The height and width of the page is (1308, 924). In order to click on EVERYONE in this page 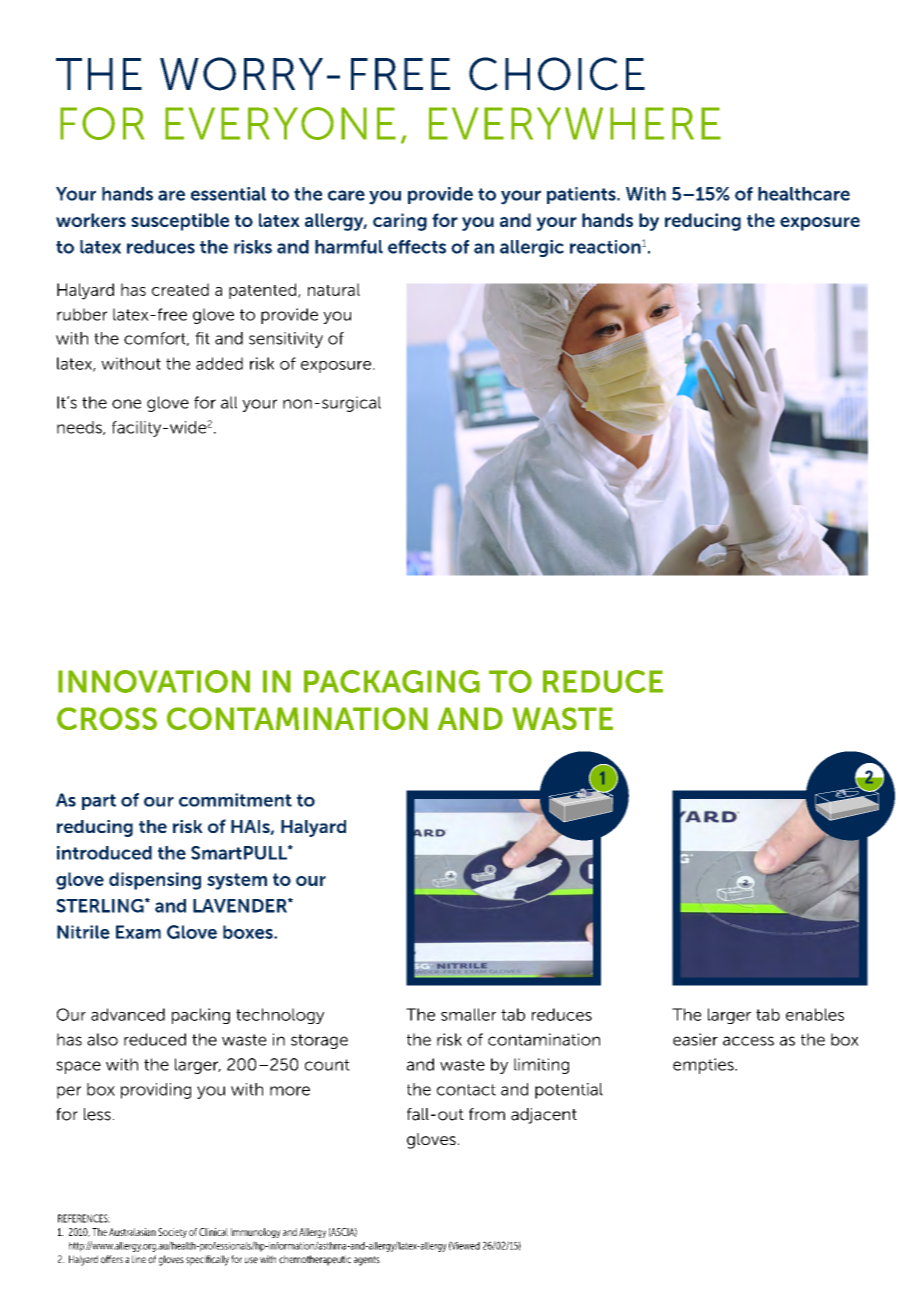, I will do `click(280, 123)`.
